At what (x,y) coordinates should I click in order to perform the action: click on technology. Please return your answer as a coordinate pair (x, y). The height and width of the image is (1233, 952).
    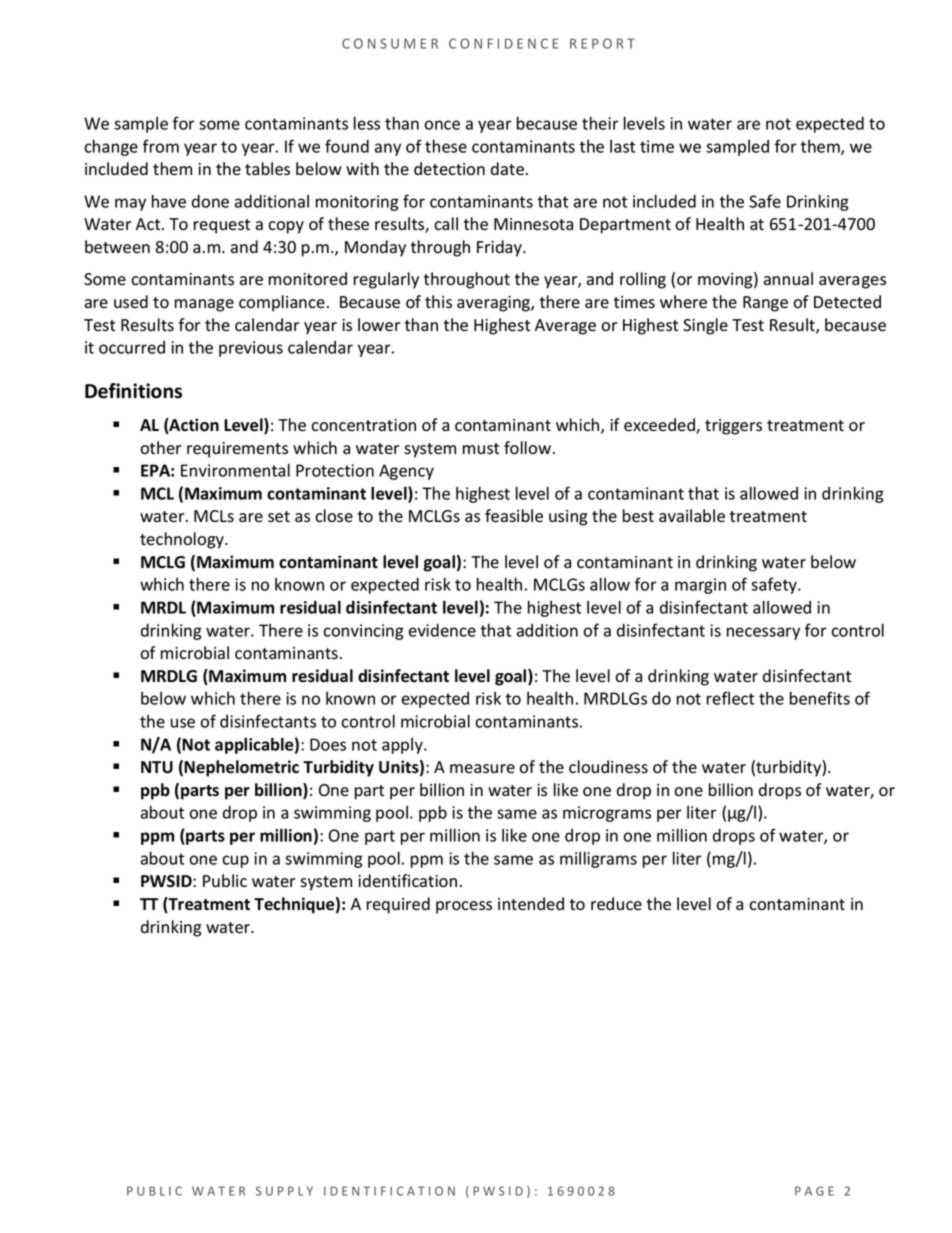
    Looking at the image, I should click on (183, 540).
